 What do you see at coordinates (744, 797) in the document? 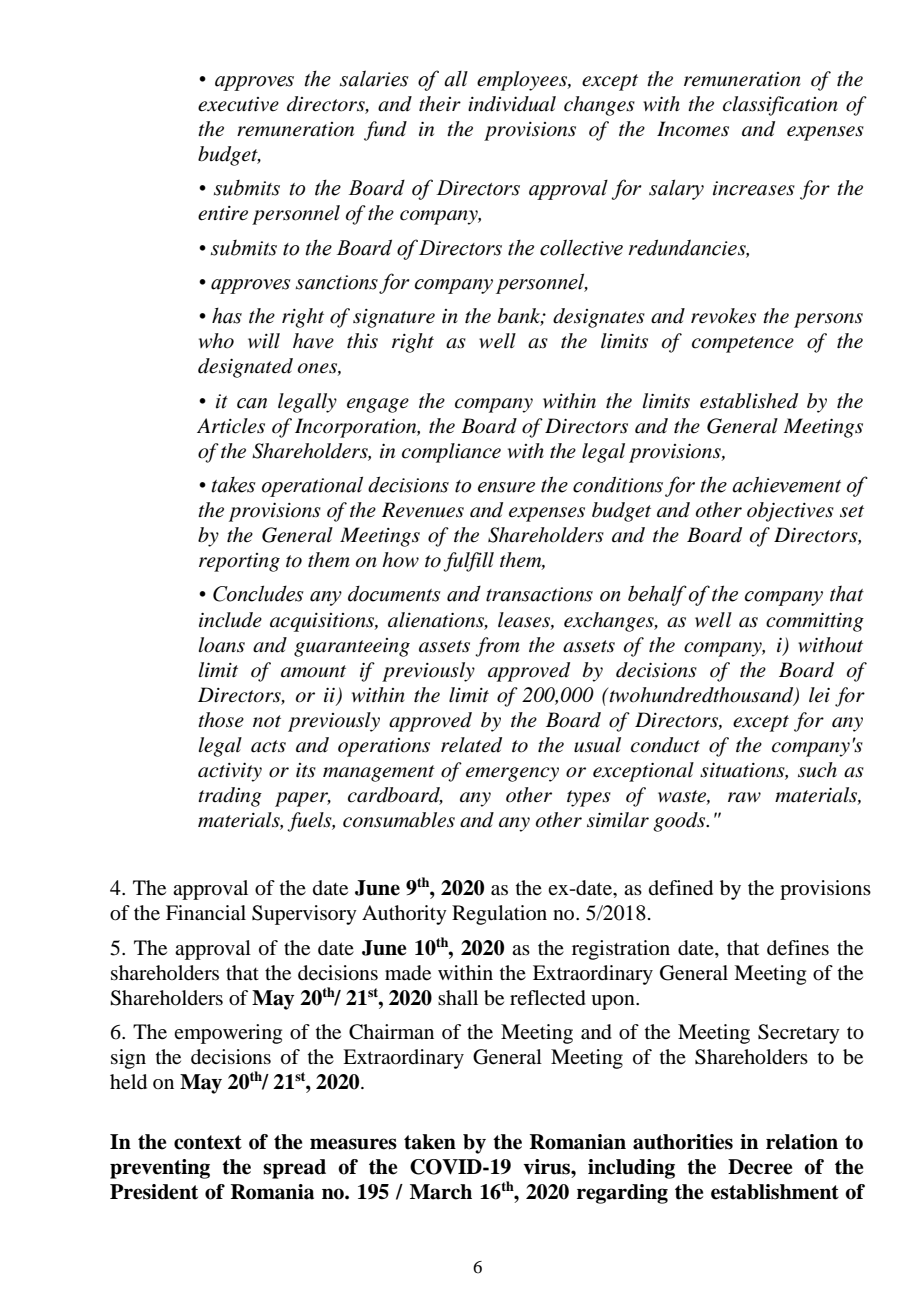
I see `raw` at bounding box center [744, 797].
